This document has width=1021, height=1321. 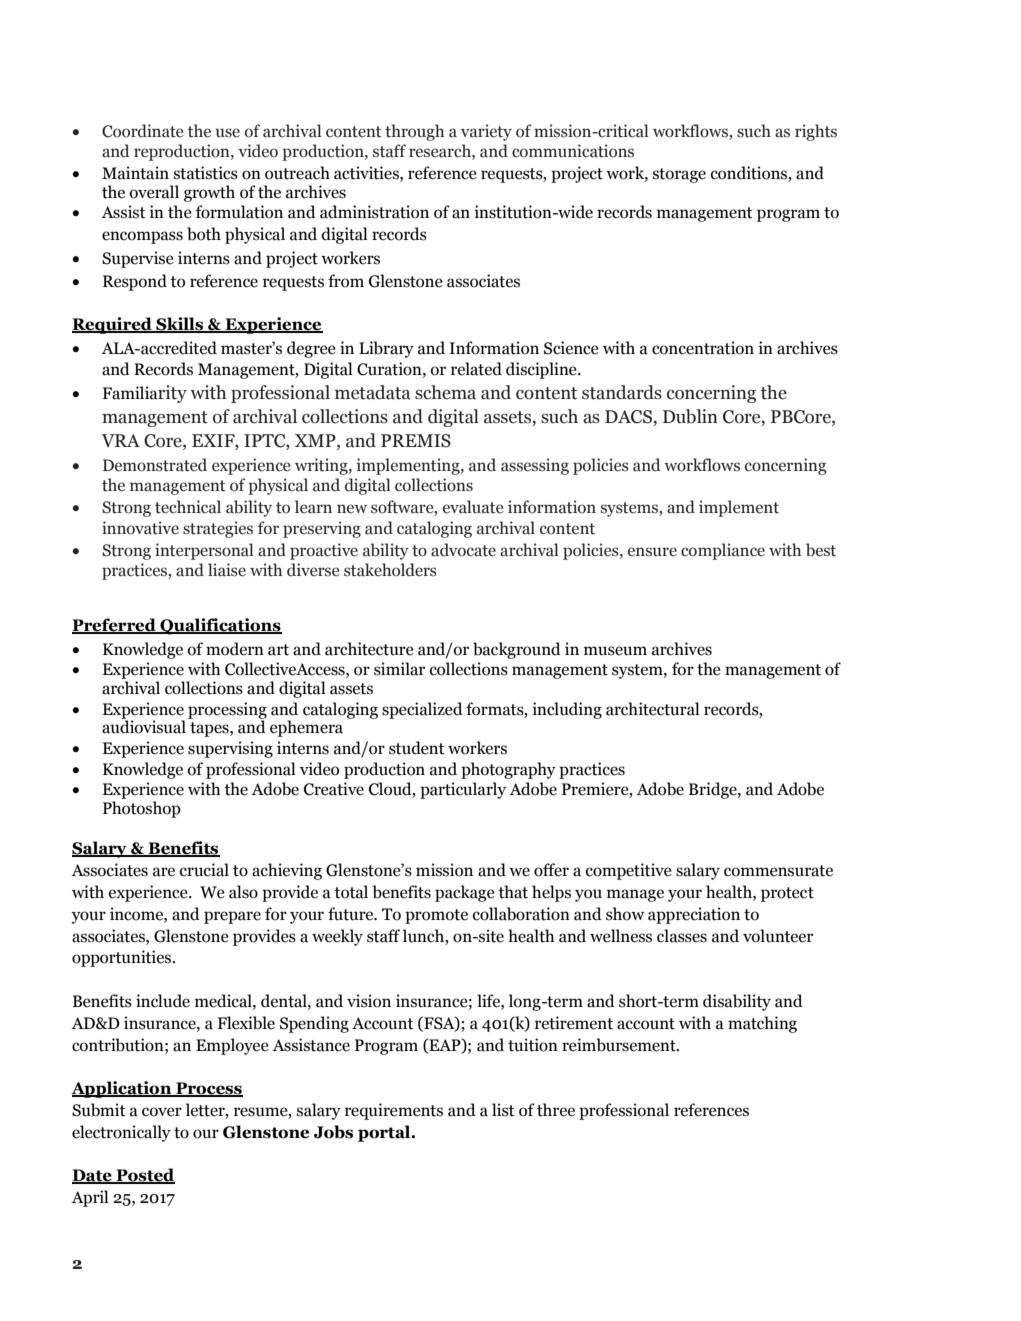 What do you see at coordinates (556, 1110) in the document?
I see `three` at bounding box center [556, 1110].
